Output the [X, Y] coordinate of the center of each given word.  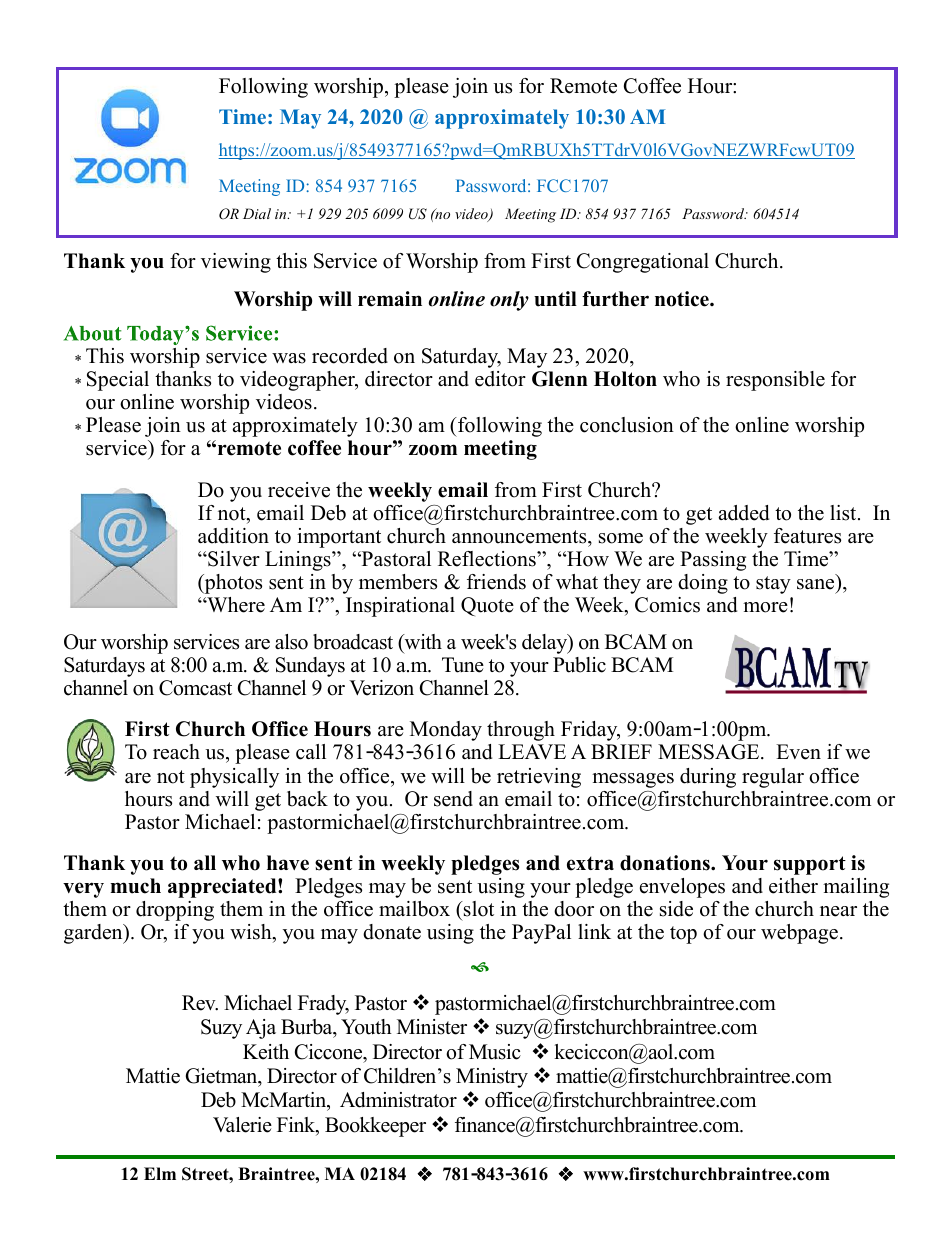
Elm [160, 1173]
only [509, 301]
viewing [236, 263]
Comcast [195, 688]
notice [683, 299]
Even [798, 752]
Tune [463, 665]
